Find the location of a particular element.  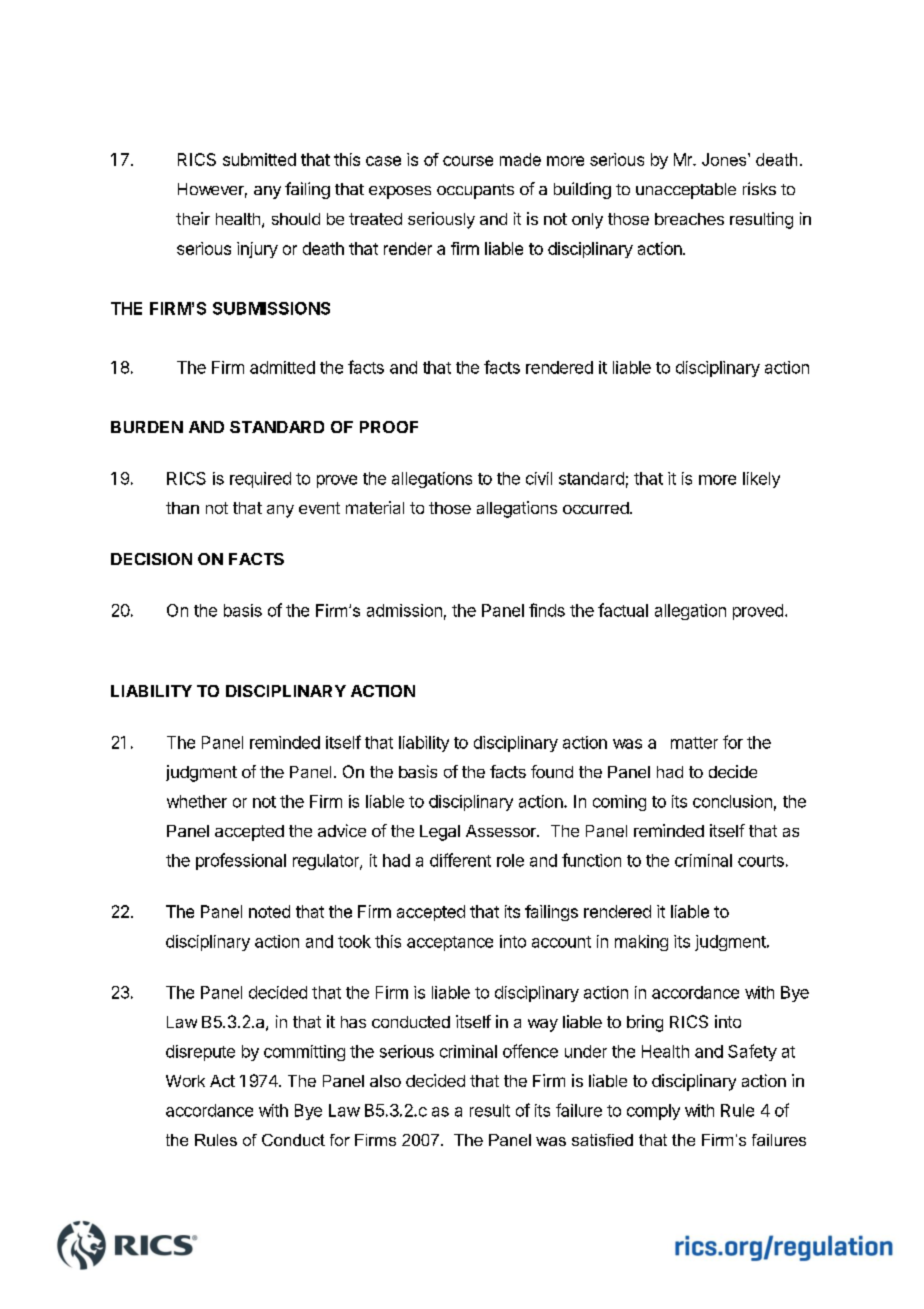

factual is located at coordinates (623, 610).
